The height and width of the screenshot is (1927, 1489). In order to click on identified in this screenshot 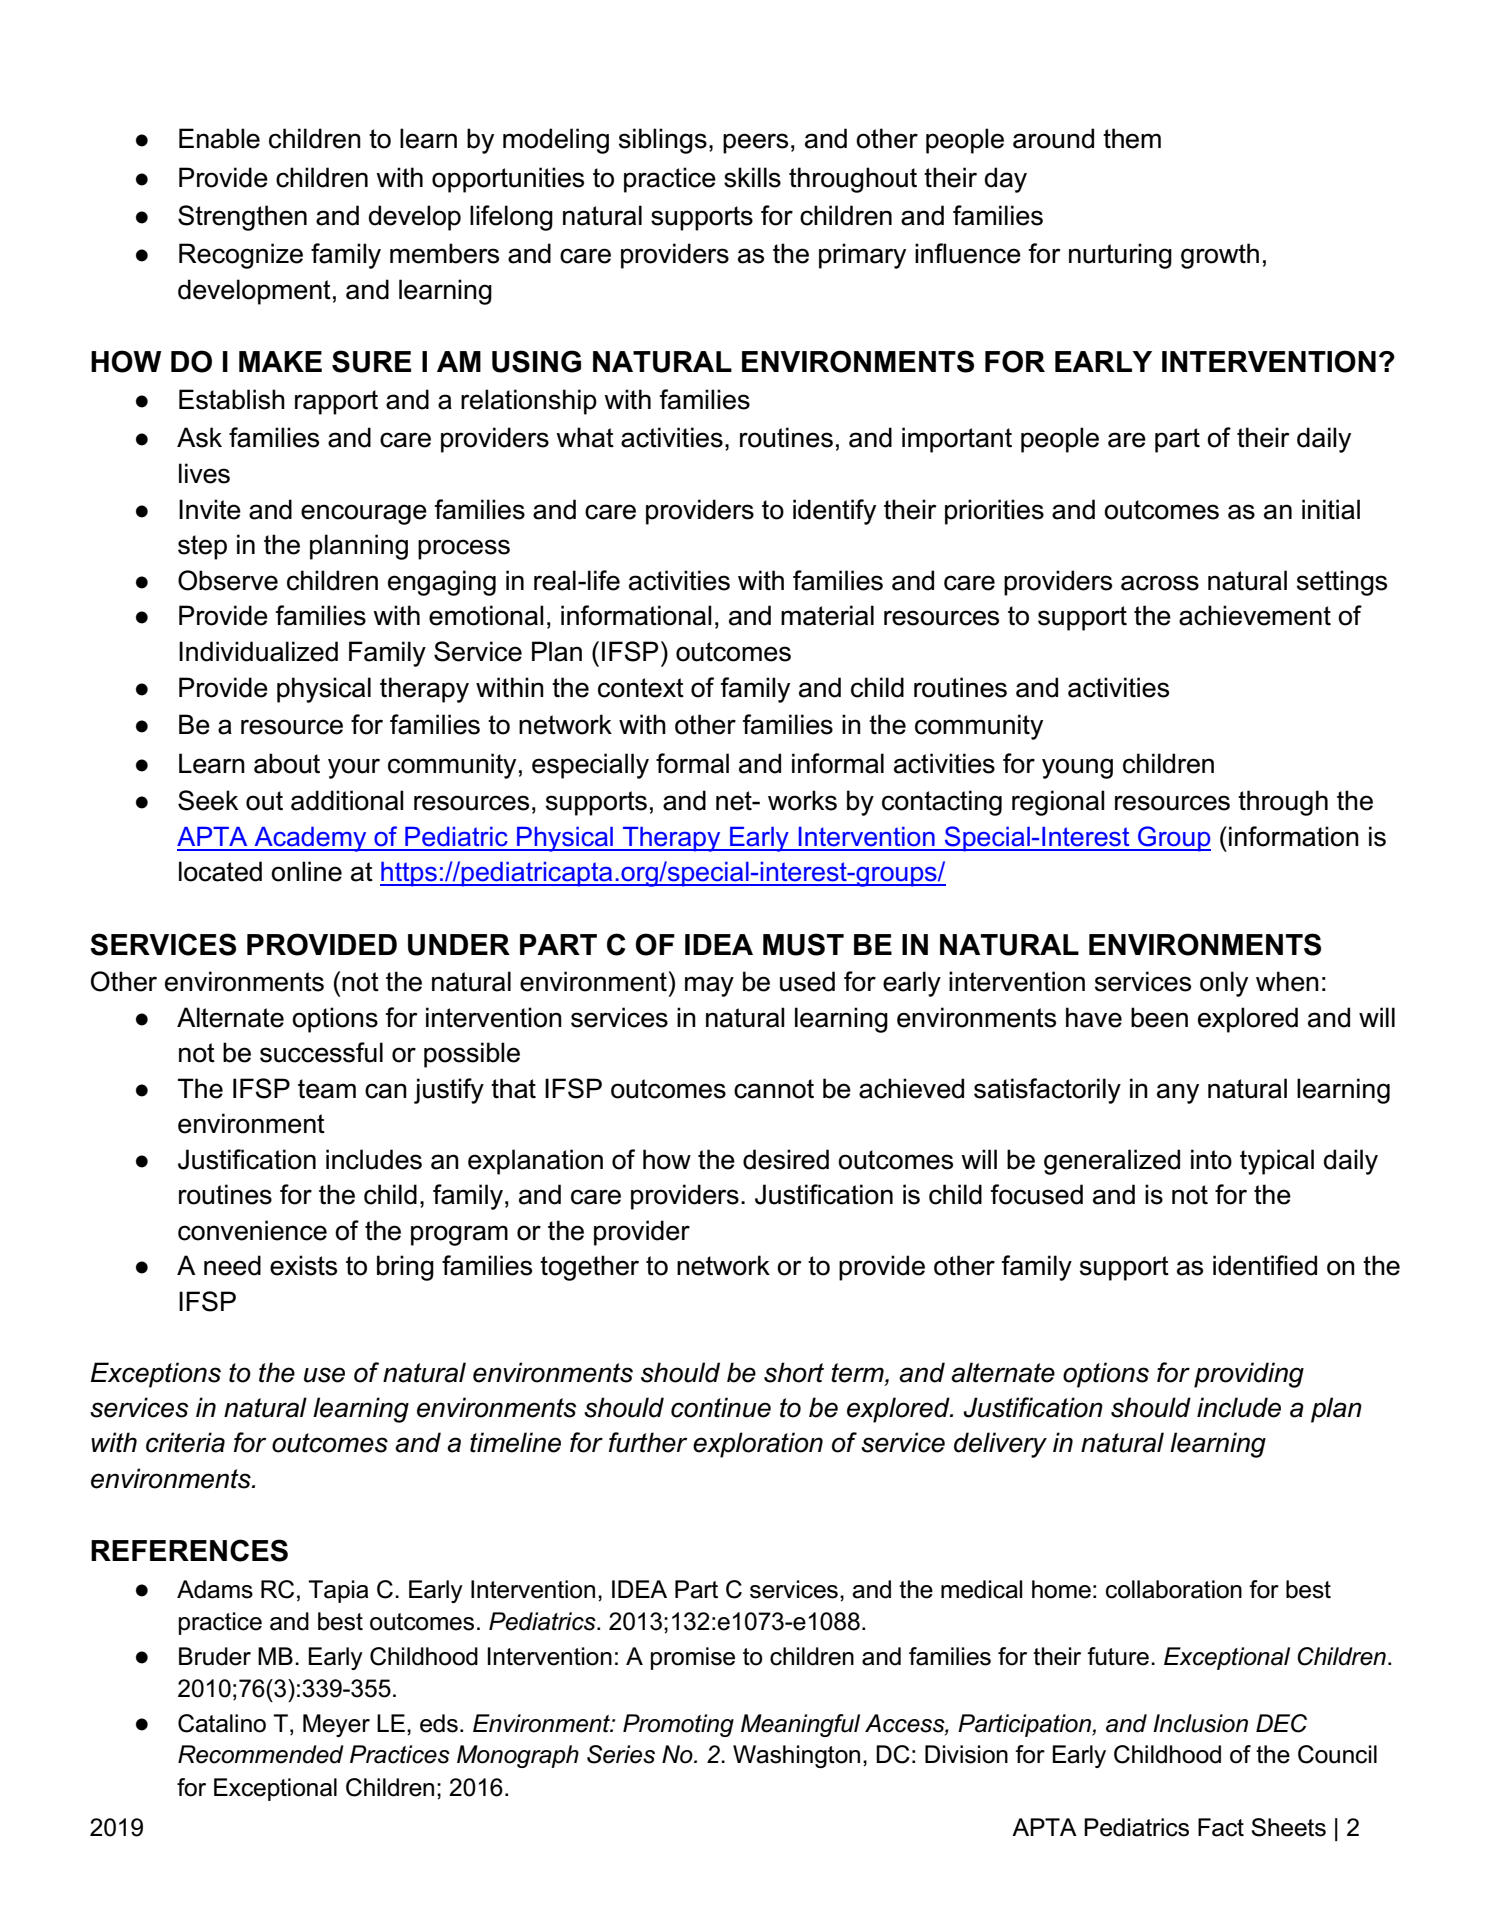, I will do `click(1265, 1265)`.
